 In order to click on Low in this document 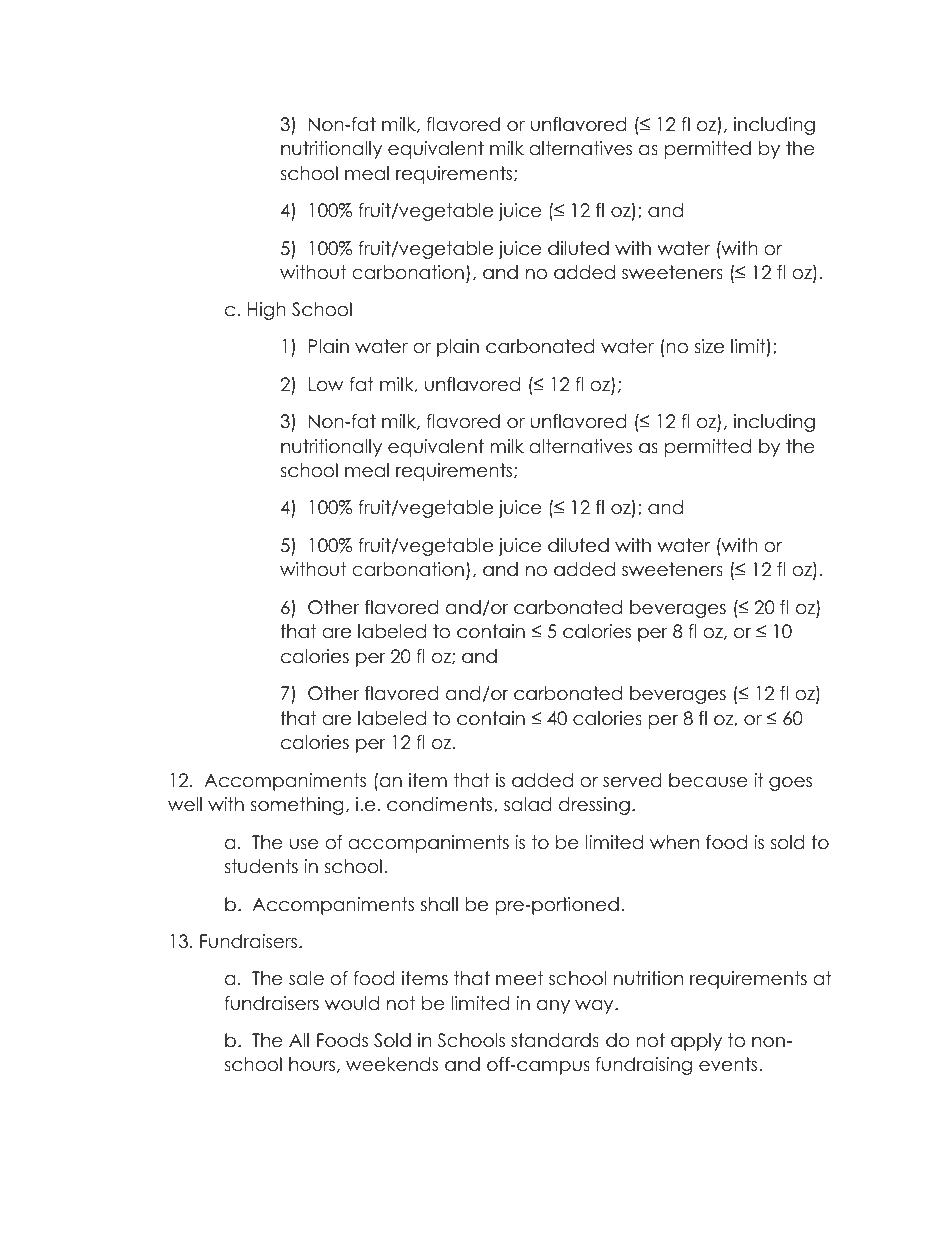, I will do `click(326, 384)`.
